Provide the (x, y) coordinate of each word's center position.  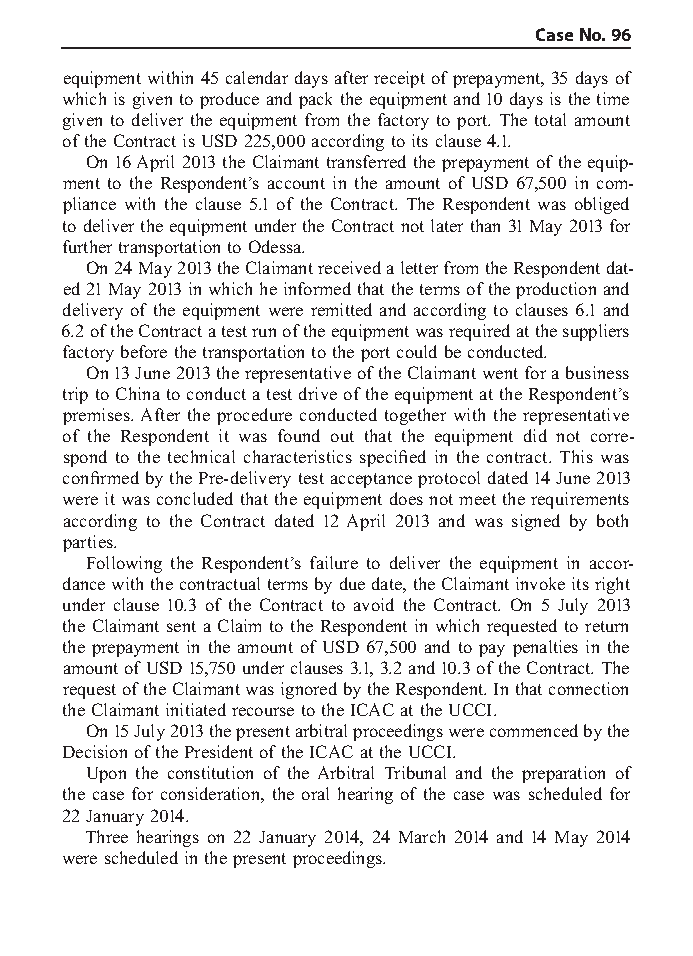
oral (315, 793)
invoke (540, 583)
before (144, 351)
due (352, 583)
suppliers (596, 332)
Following (124, 564)
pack (315, 100)
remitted (341, 309)
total (550, 119)
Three (107, 836)
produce (229, 100)
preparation (563, 774)
